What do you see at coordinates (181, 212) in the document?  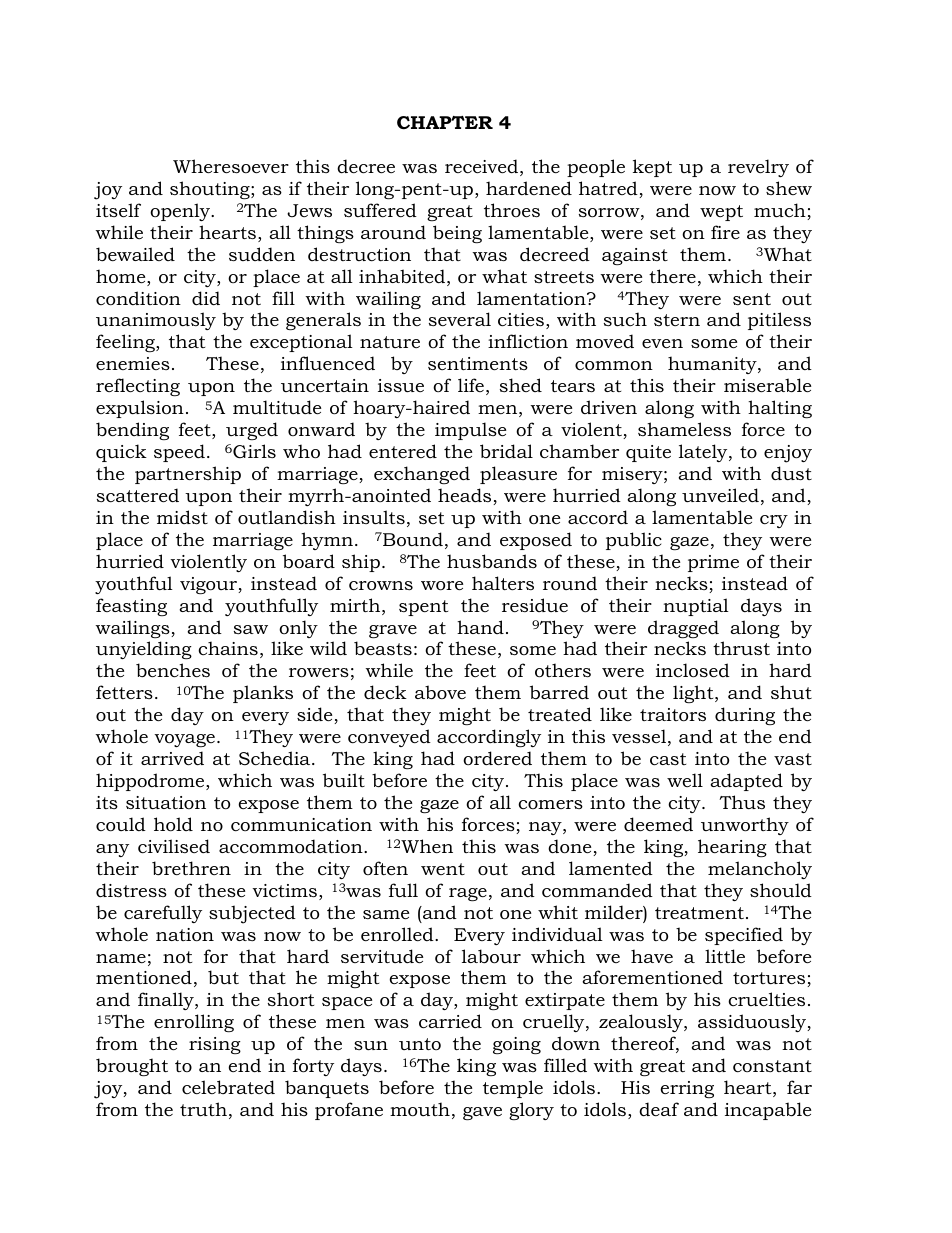 I see `openly` at bounding box center [181, 212].
